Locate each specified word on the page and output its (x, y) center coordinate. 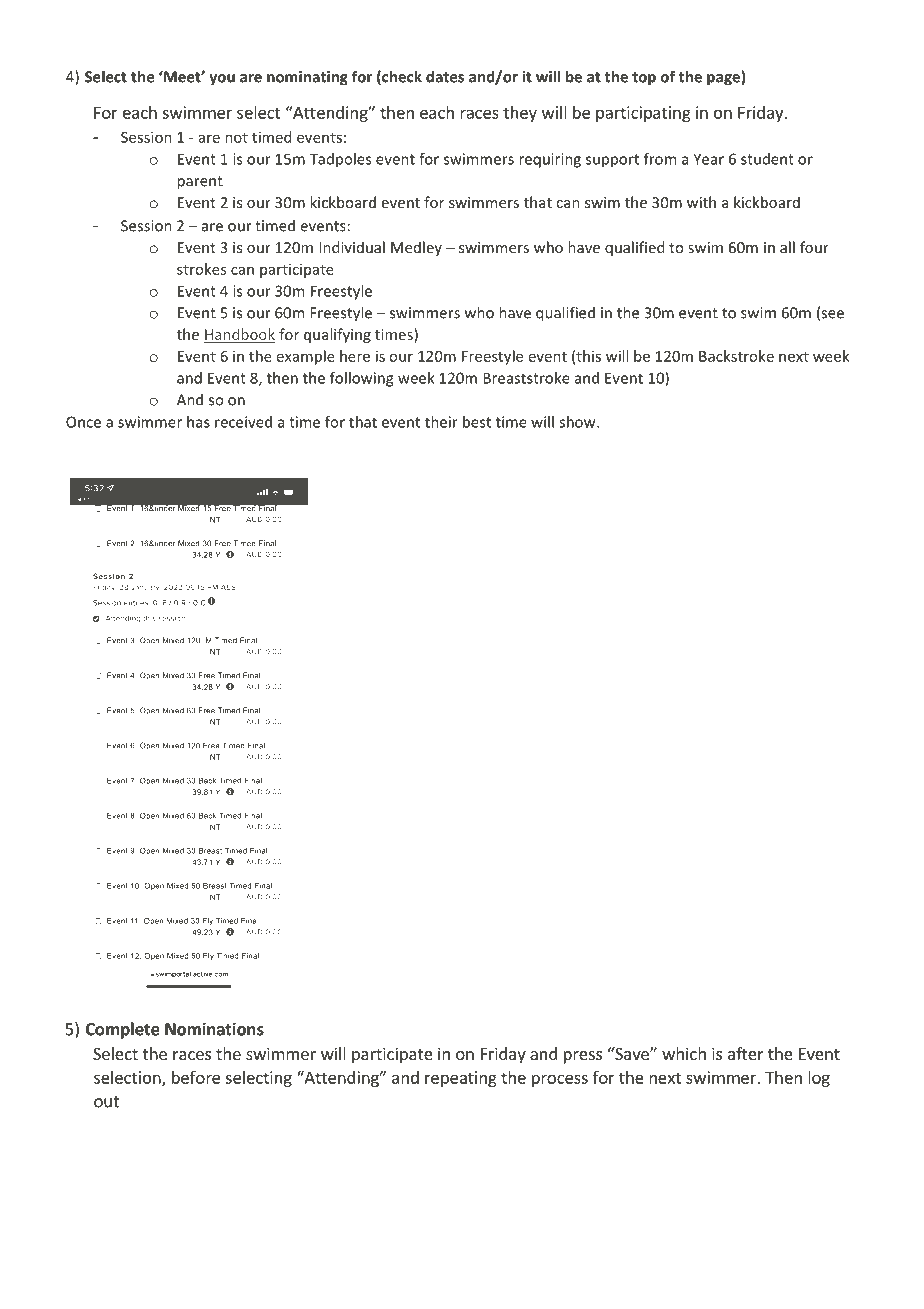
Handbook (240, 335)
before (196, 1077)
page (724, 80)
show (578, 422)
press (583, 1057)
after (746, 1053)
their (441, 422)
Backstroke (736, 356)
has (198, 422)
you (222, 80)
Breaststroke (526, 378)
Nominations (214, 1029)
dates (445, 76)
